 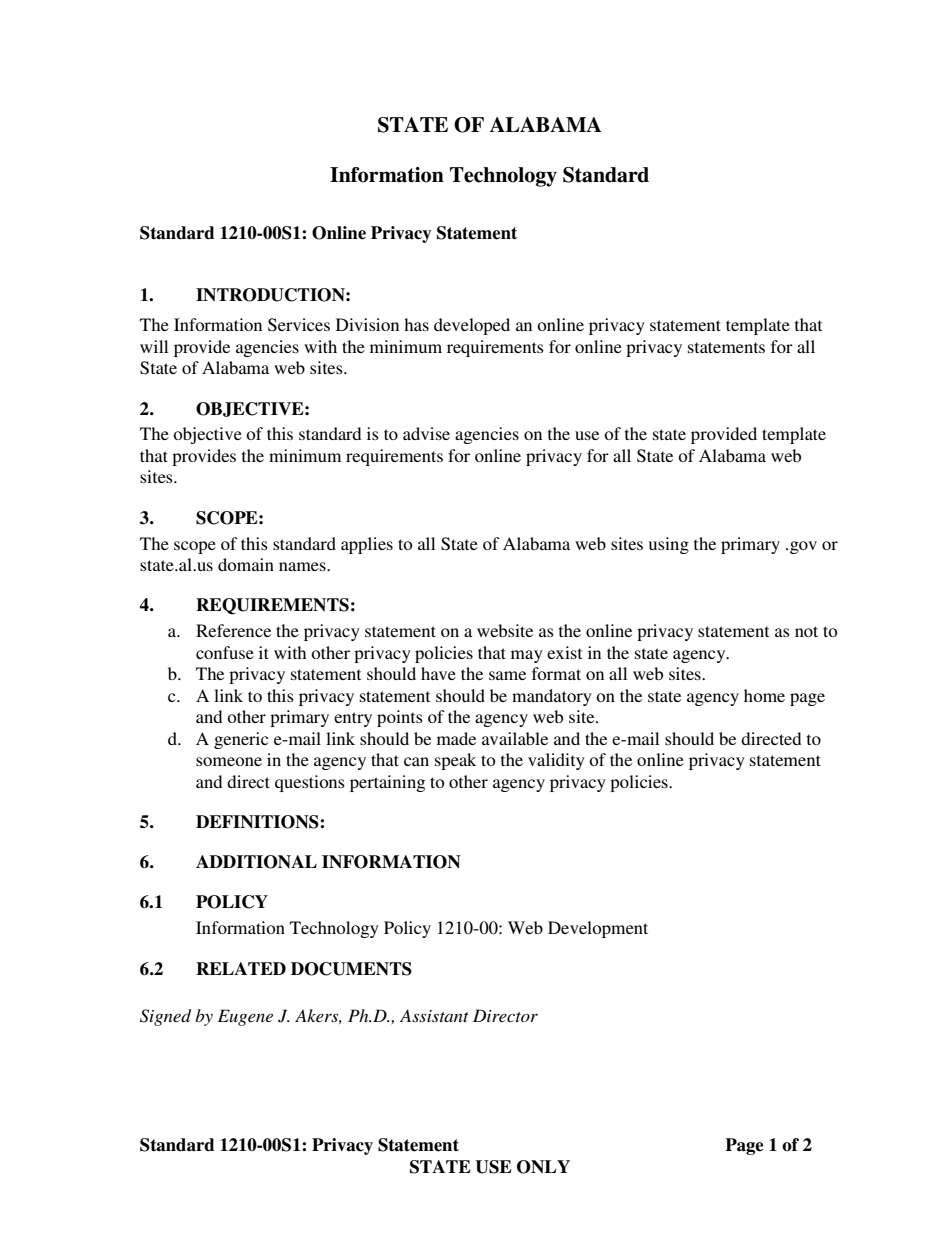 I want to click on Services, so click(x=299, y=325).
